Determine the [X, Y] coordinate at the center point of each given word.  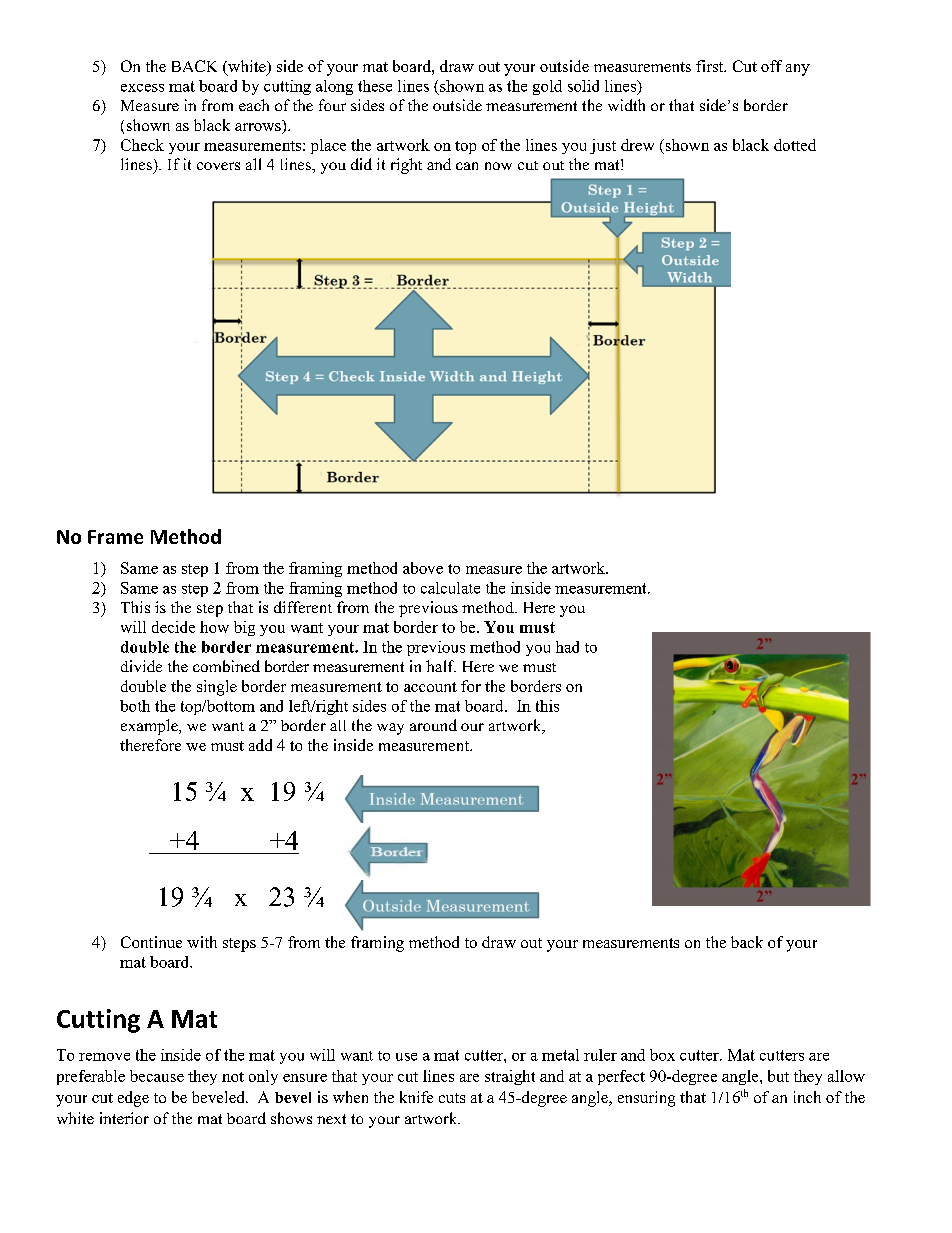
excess [142, 88]
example [150, 727]
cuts [452, 1098]
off [771, 66]
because [157, 1076]
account [430, 687]
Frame [115, 537]
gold [547, 87]
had [567, 647]
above [423, 568]
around [433, 725]
